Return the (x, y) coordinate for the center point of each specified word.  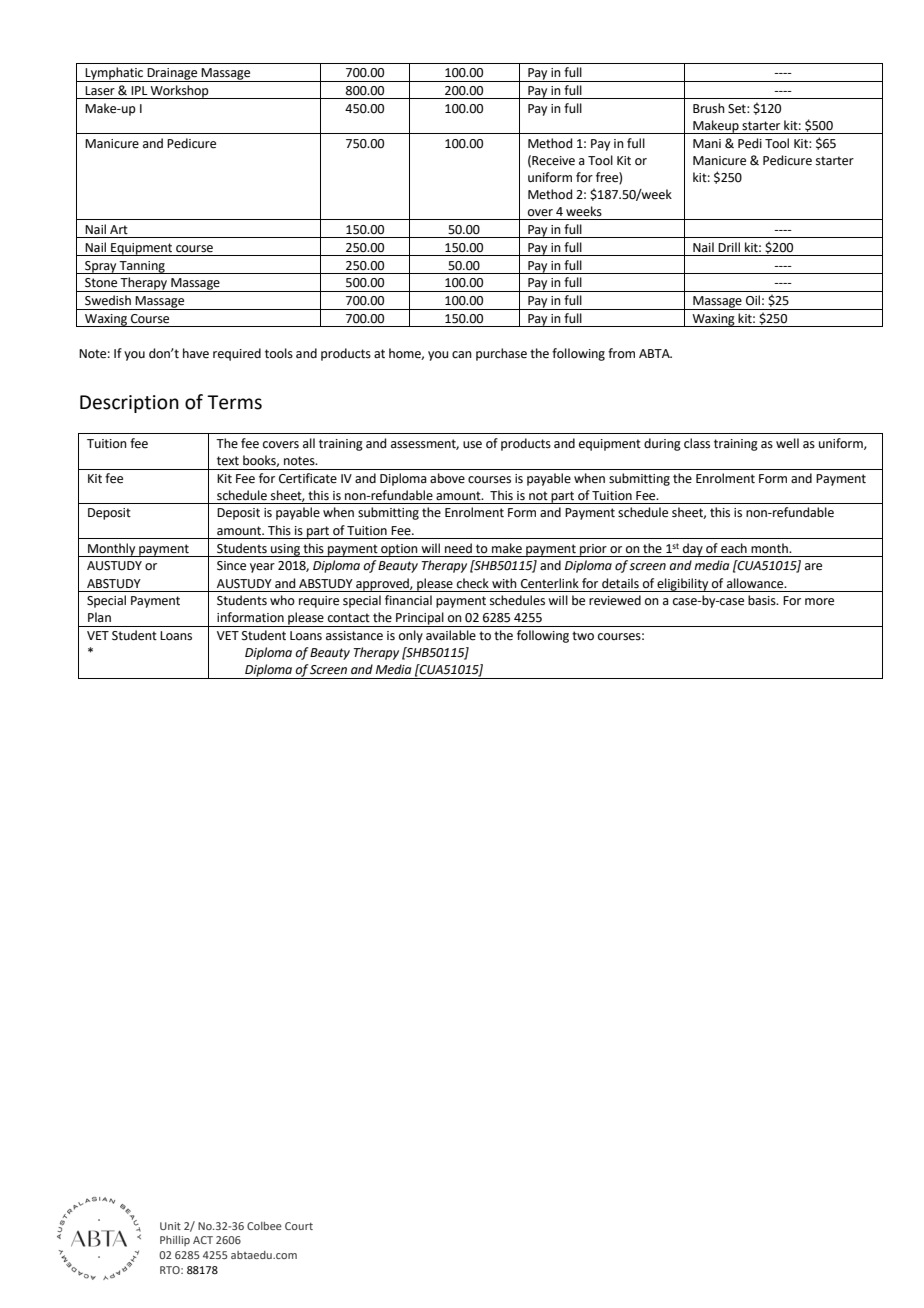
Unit (170, 1226)
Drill (729, 247)
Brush (709, 108)
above (447, 478)
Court (299, 1226)
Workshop (180, 92)
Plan (99, 617)
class (697, 443)
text (228, 461)
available (451, 635)
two (583, 636)
